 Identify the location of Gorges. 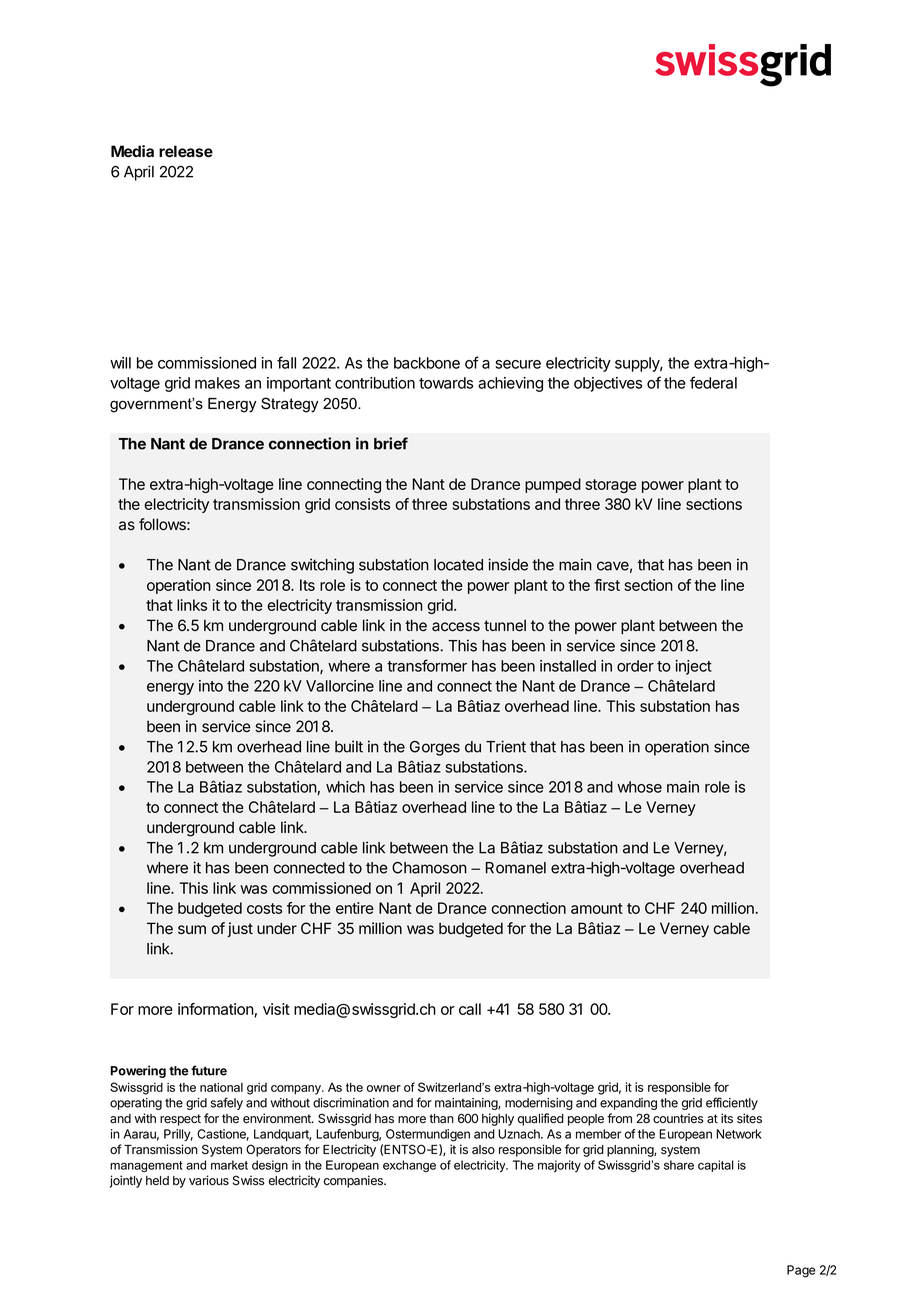
(435, 748).
